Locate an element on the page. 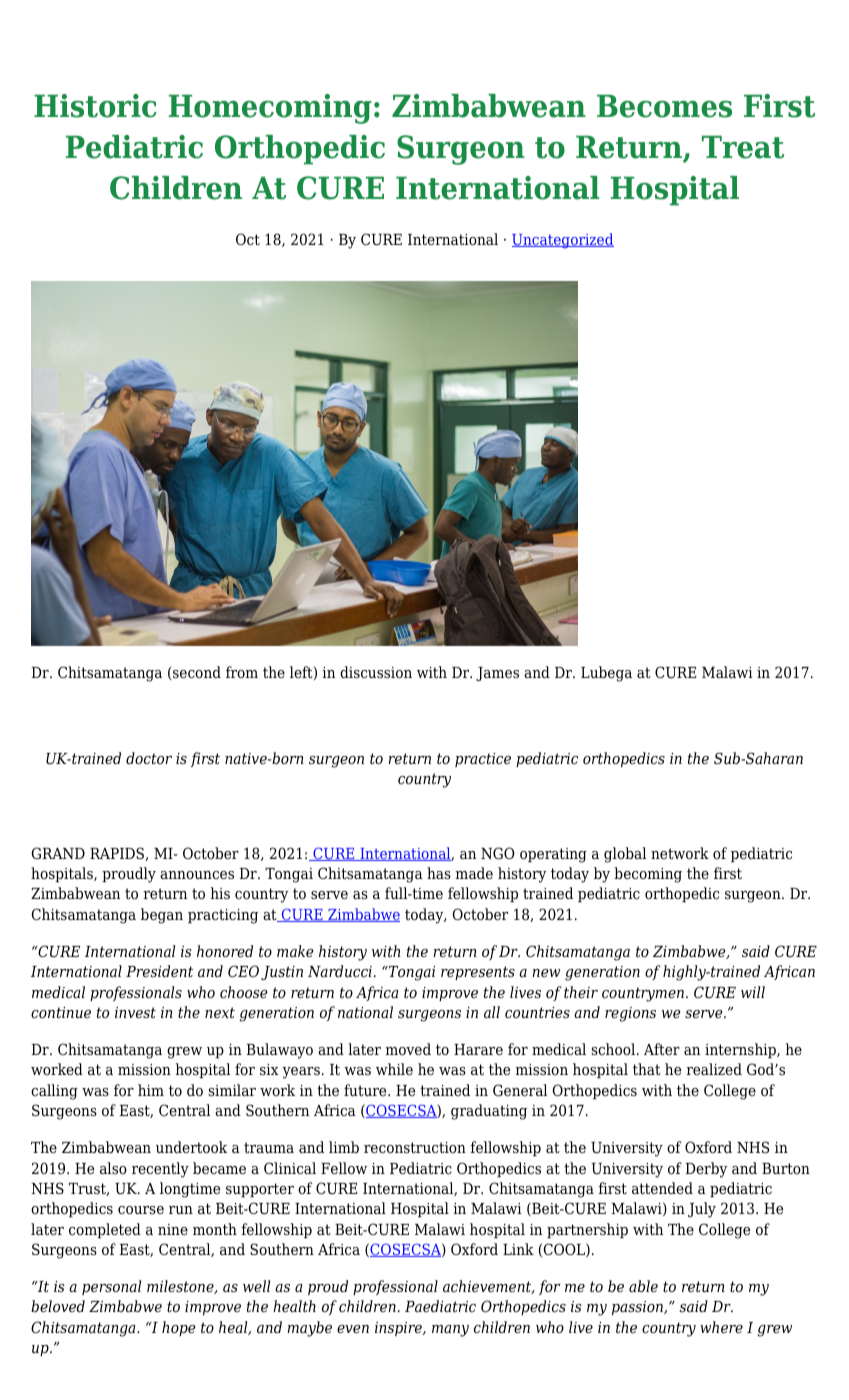  moved is located at coordinates (408, 1049).
